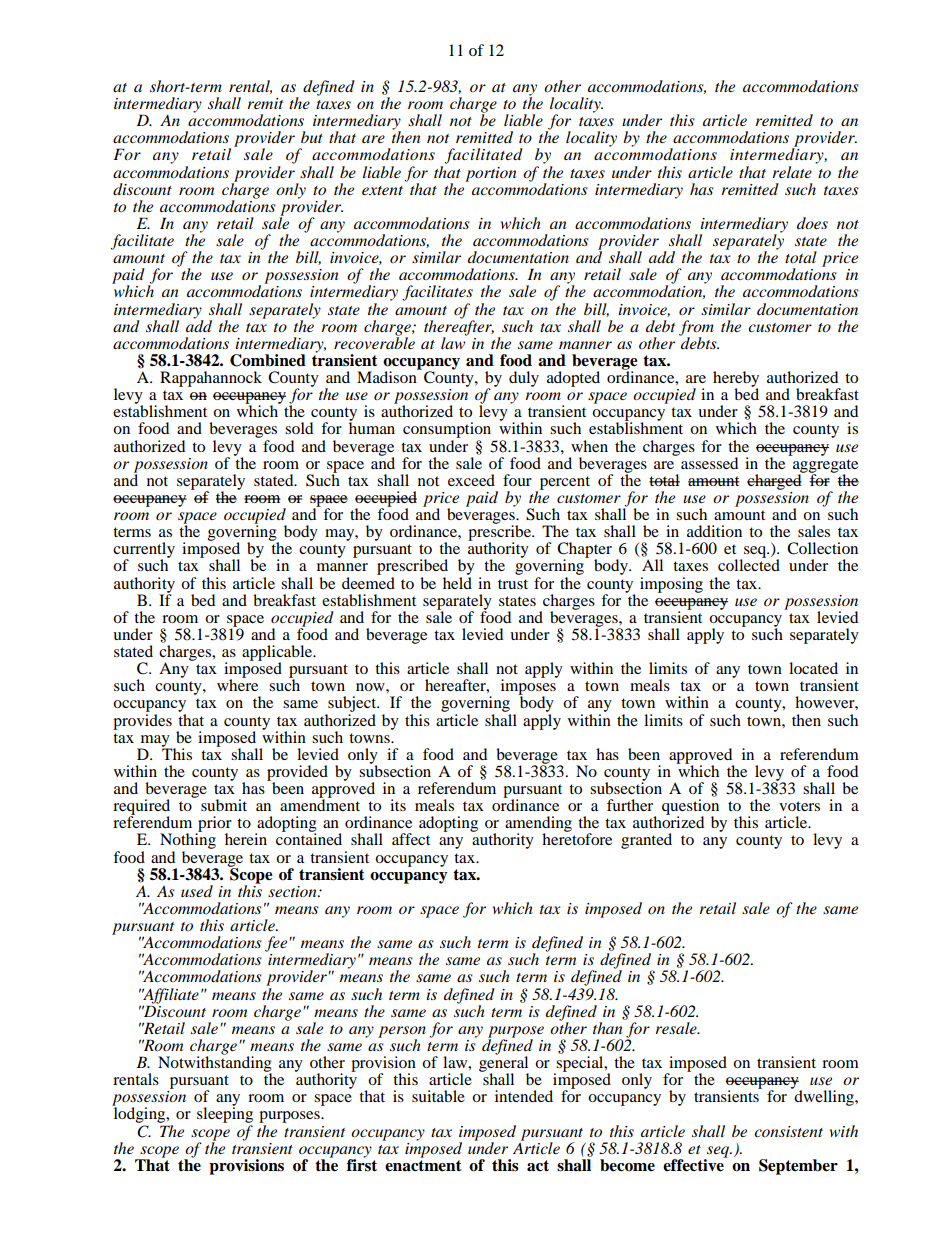 This screenshot has height=1233, width=952. I want to click on where, so click(237, 684).
